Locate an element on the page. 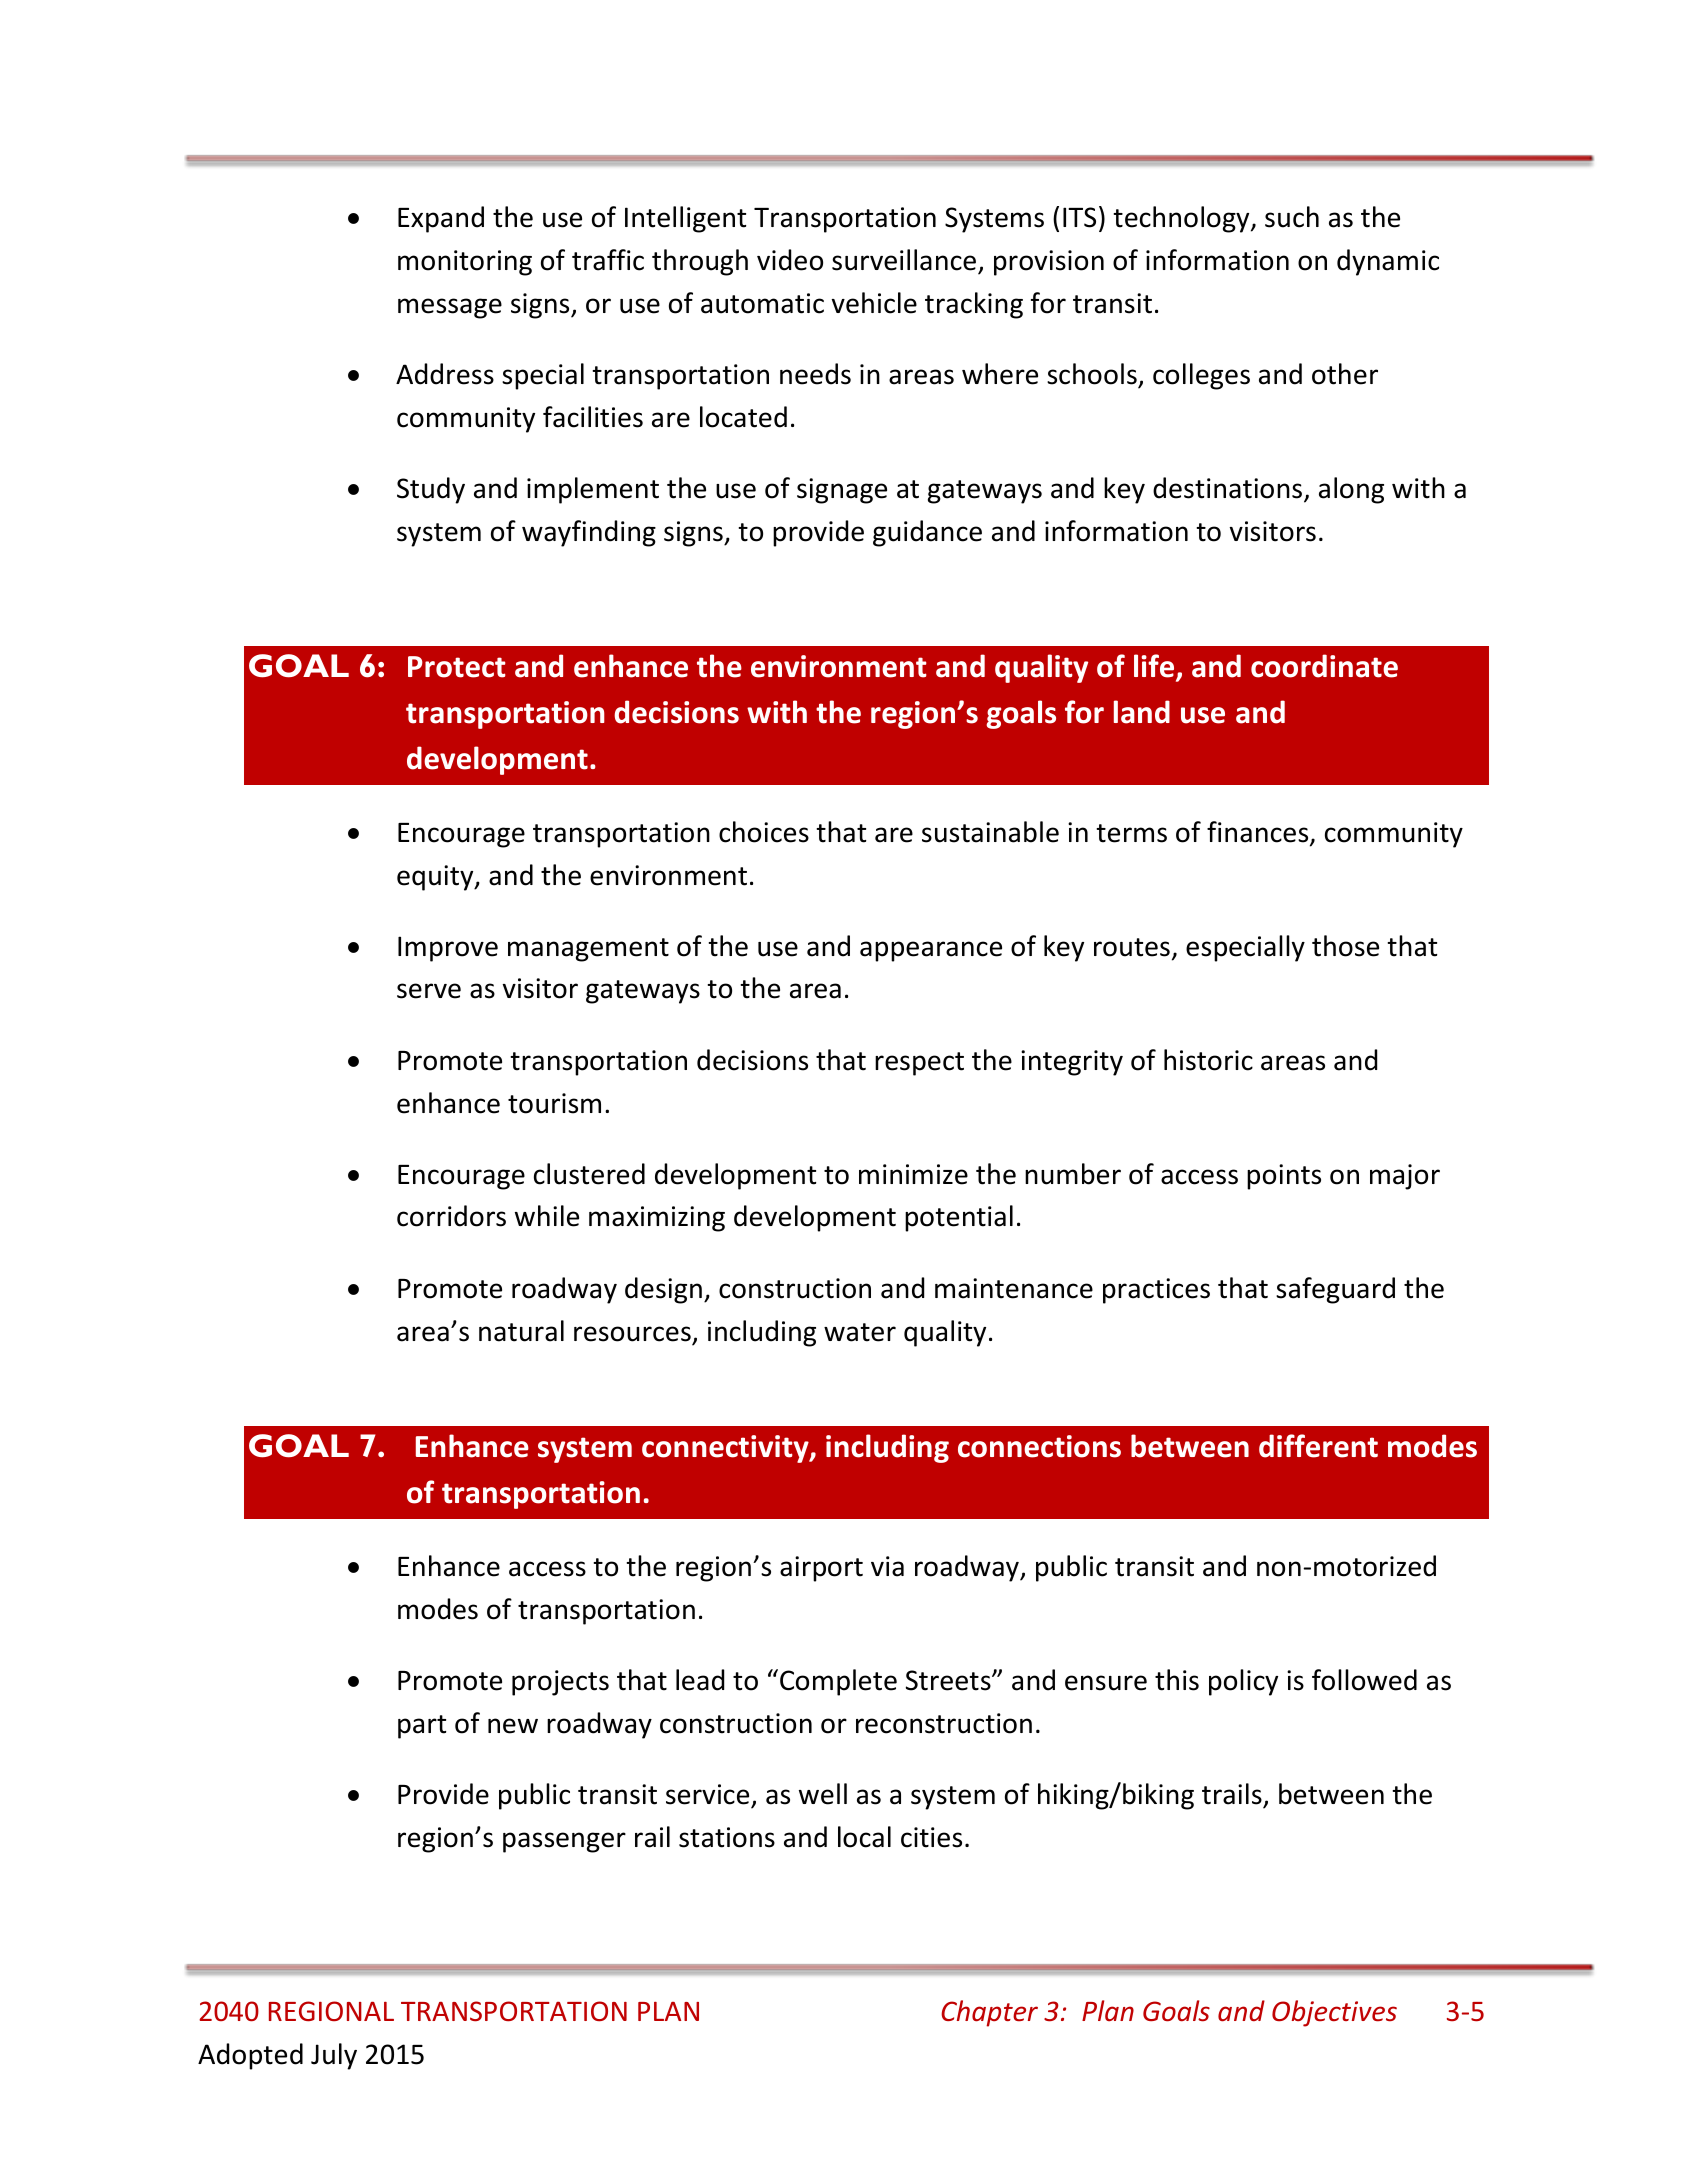 Image resolution: width=1683 pixels, height=2177 pixels. video is located at coordinates (790, 260).
